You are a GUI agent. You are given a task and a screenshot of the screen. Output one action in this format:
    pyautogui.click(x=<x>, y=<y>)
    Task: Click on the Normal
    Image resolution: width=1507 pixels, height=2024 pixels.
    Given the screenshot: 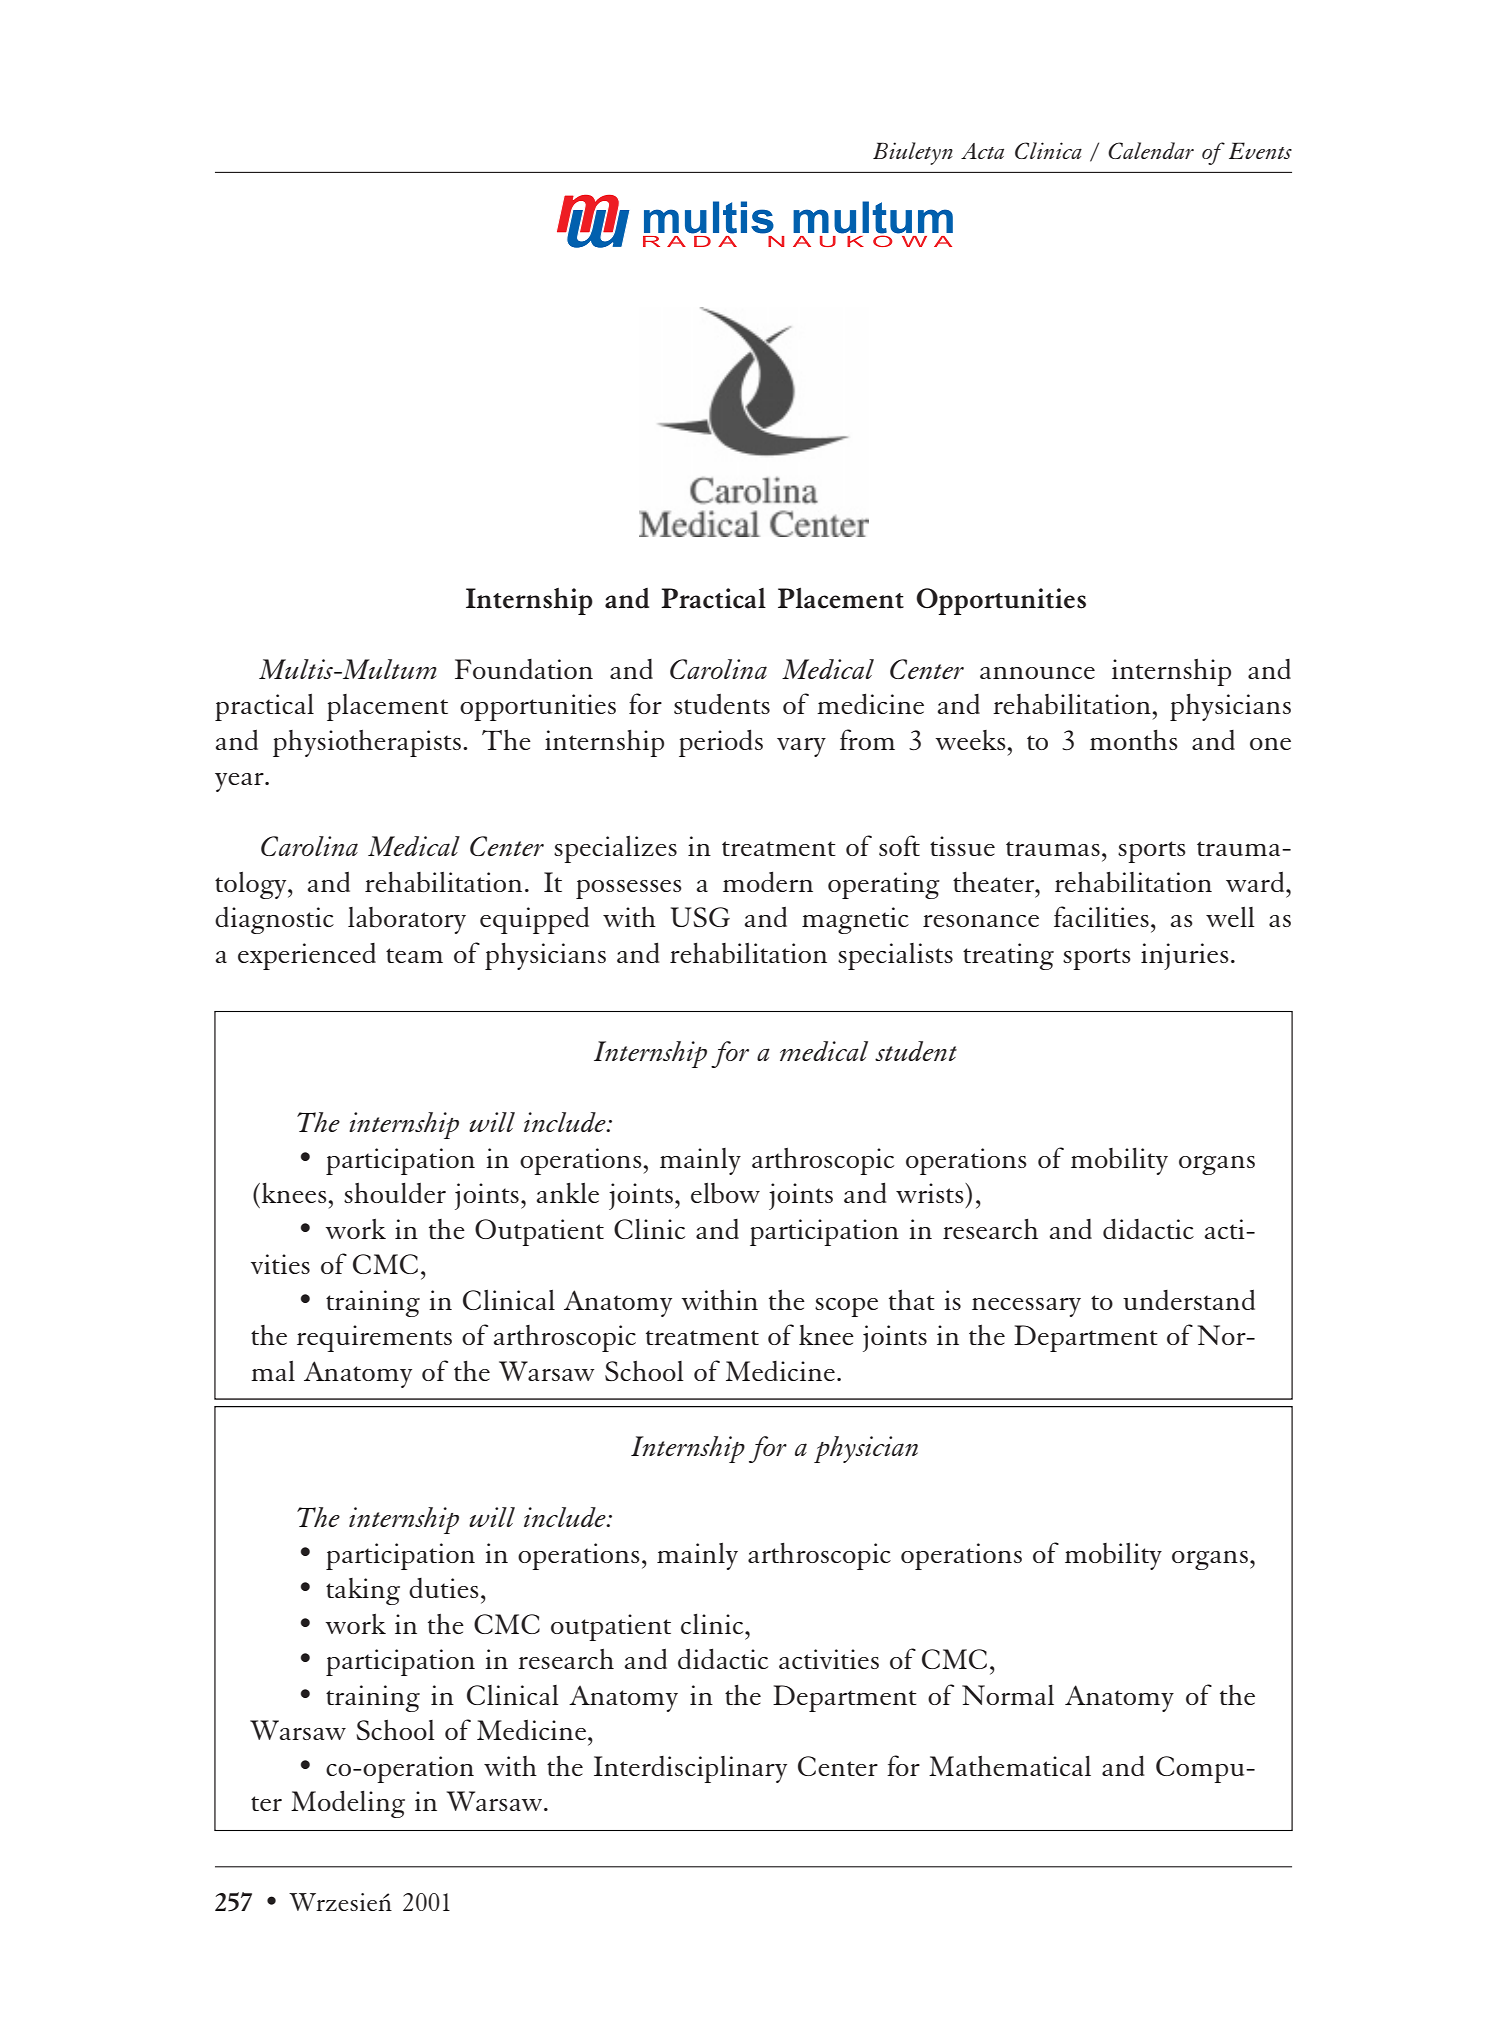 What is the action you would take?
    pyautogui.click(x=1008, y=1695)
